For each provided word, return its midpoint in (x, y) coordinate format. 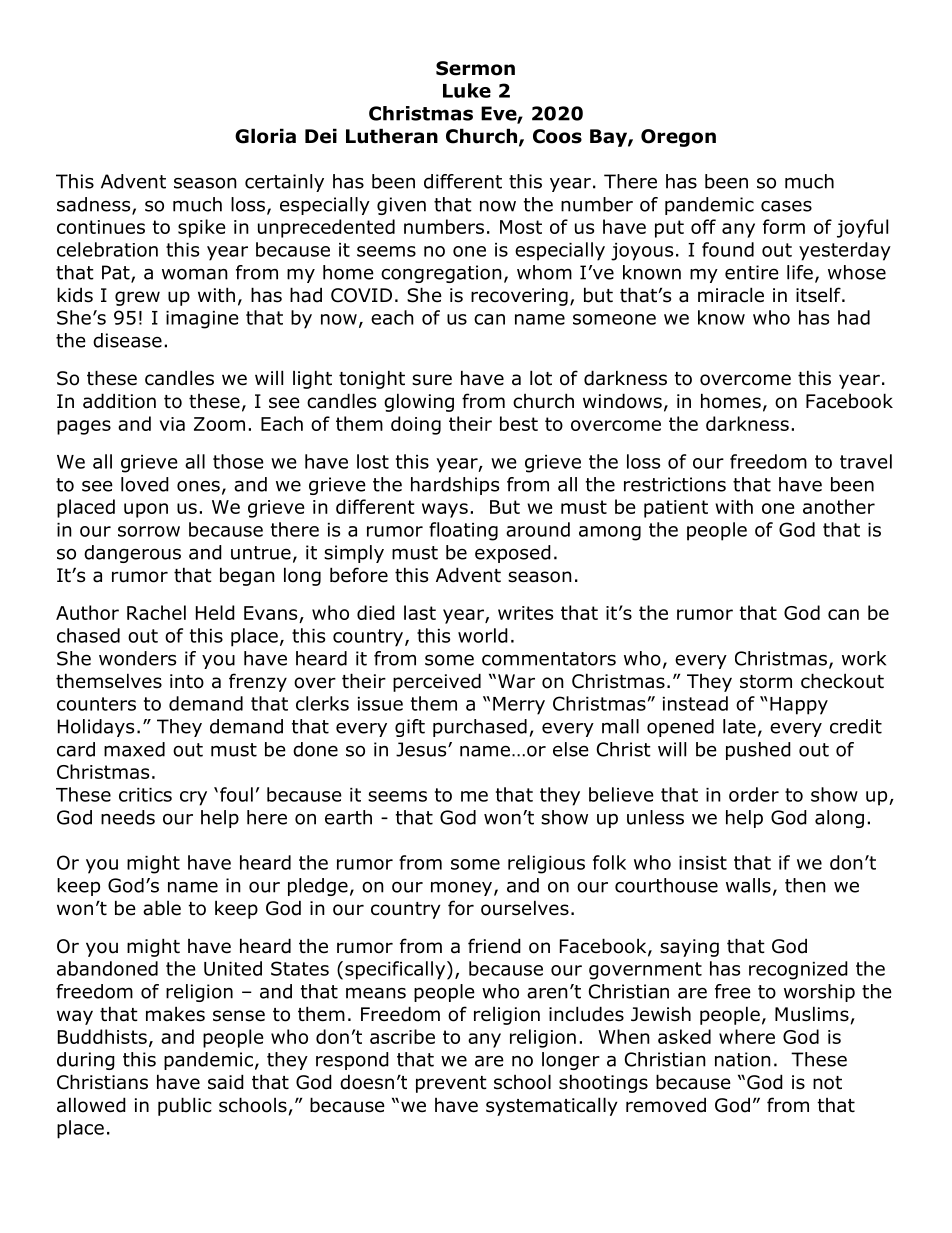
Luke (467, 90)
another (839, 506)
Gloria (265, 136)
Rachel (156, 612)
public (185, 1106)
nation (743, 1059)
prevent (451, 1084)
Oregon (678, 138)
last (420, 612)
